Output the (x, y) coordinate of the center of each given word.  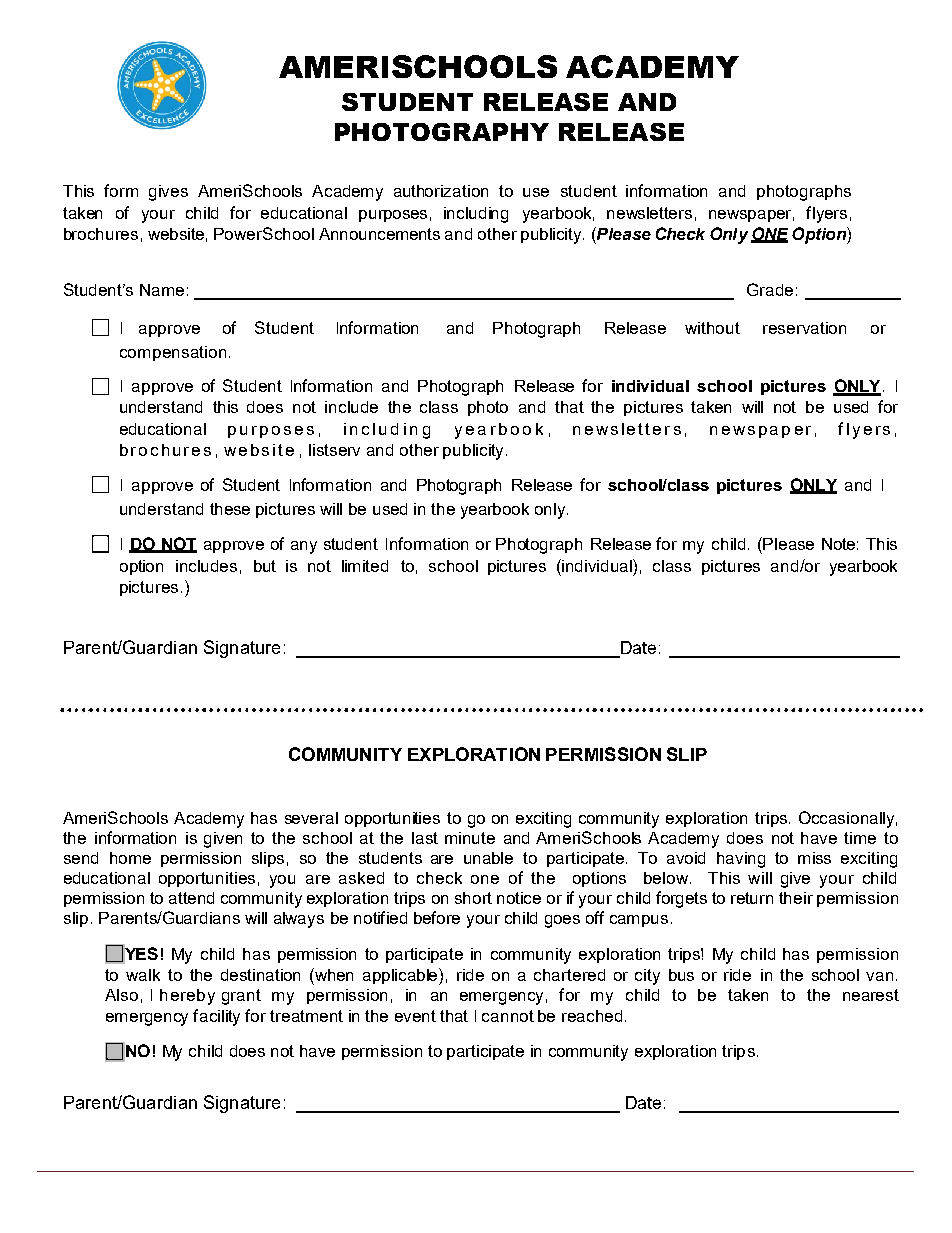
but (265, 566)
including (476, 215)
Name (162, 290)
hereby (187, 997)
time (860, 838)
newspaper (751, 216)
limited (365, 566)
